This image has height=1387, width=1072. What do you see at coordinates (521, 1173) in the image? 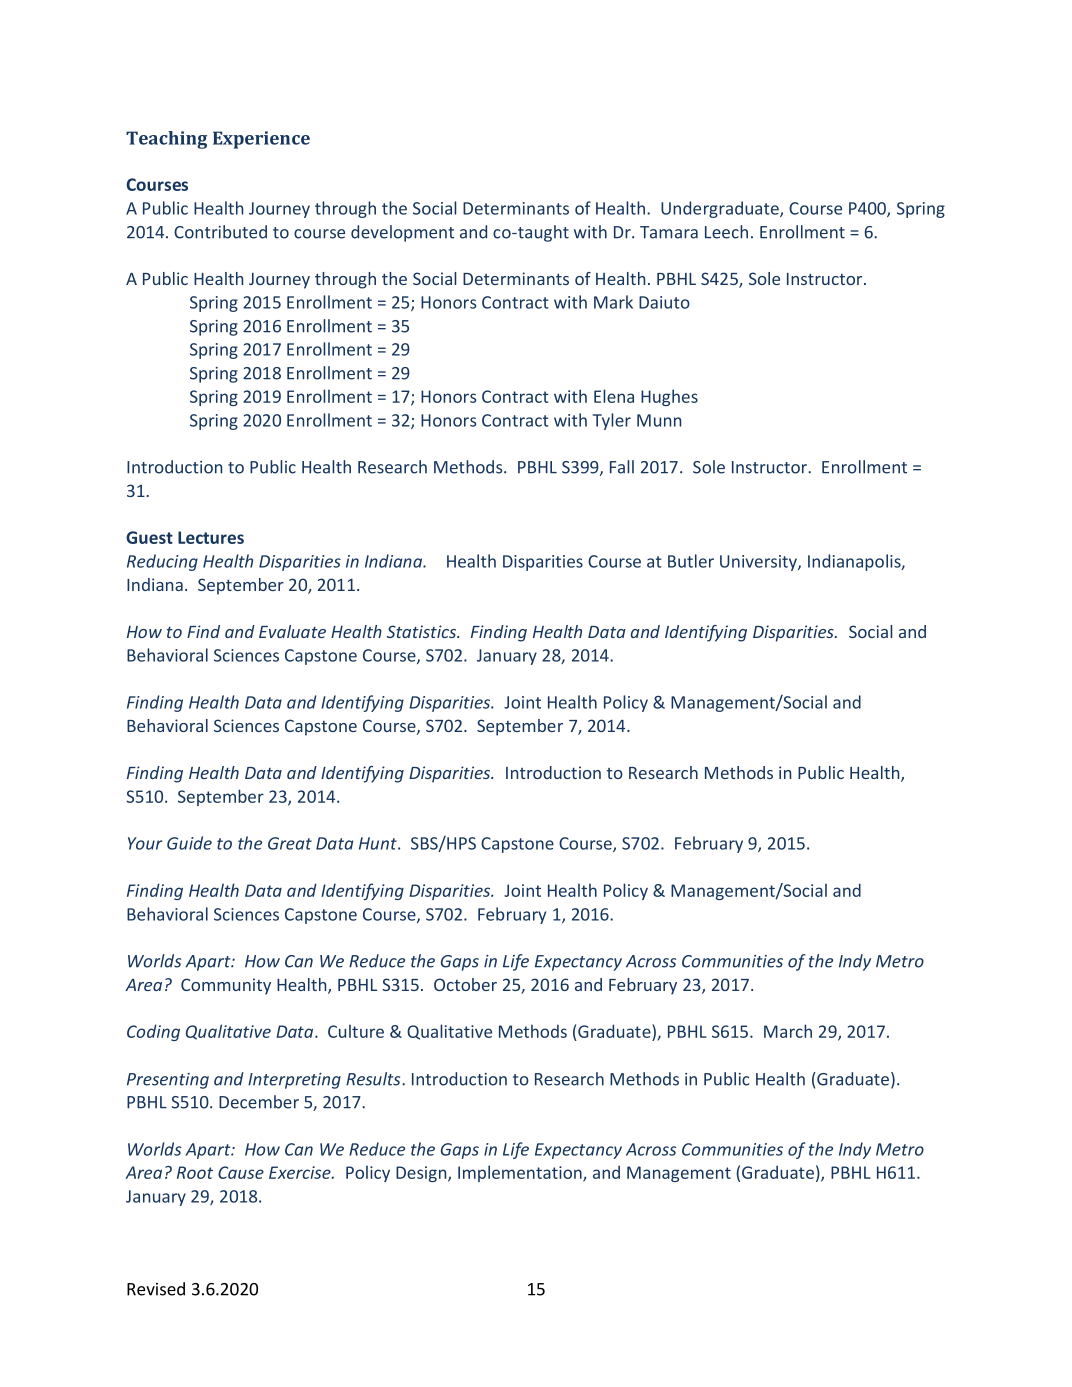
I see `Implementation` at bounding box center [521, 1173].
